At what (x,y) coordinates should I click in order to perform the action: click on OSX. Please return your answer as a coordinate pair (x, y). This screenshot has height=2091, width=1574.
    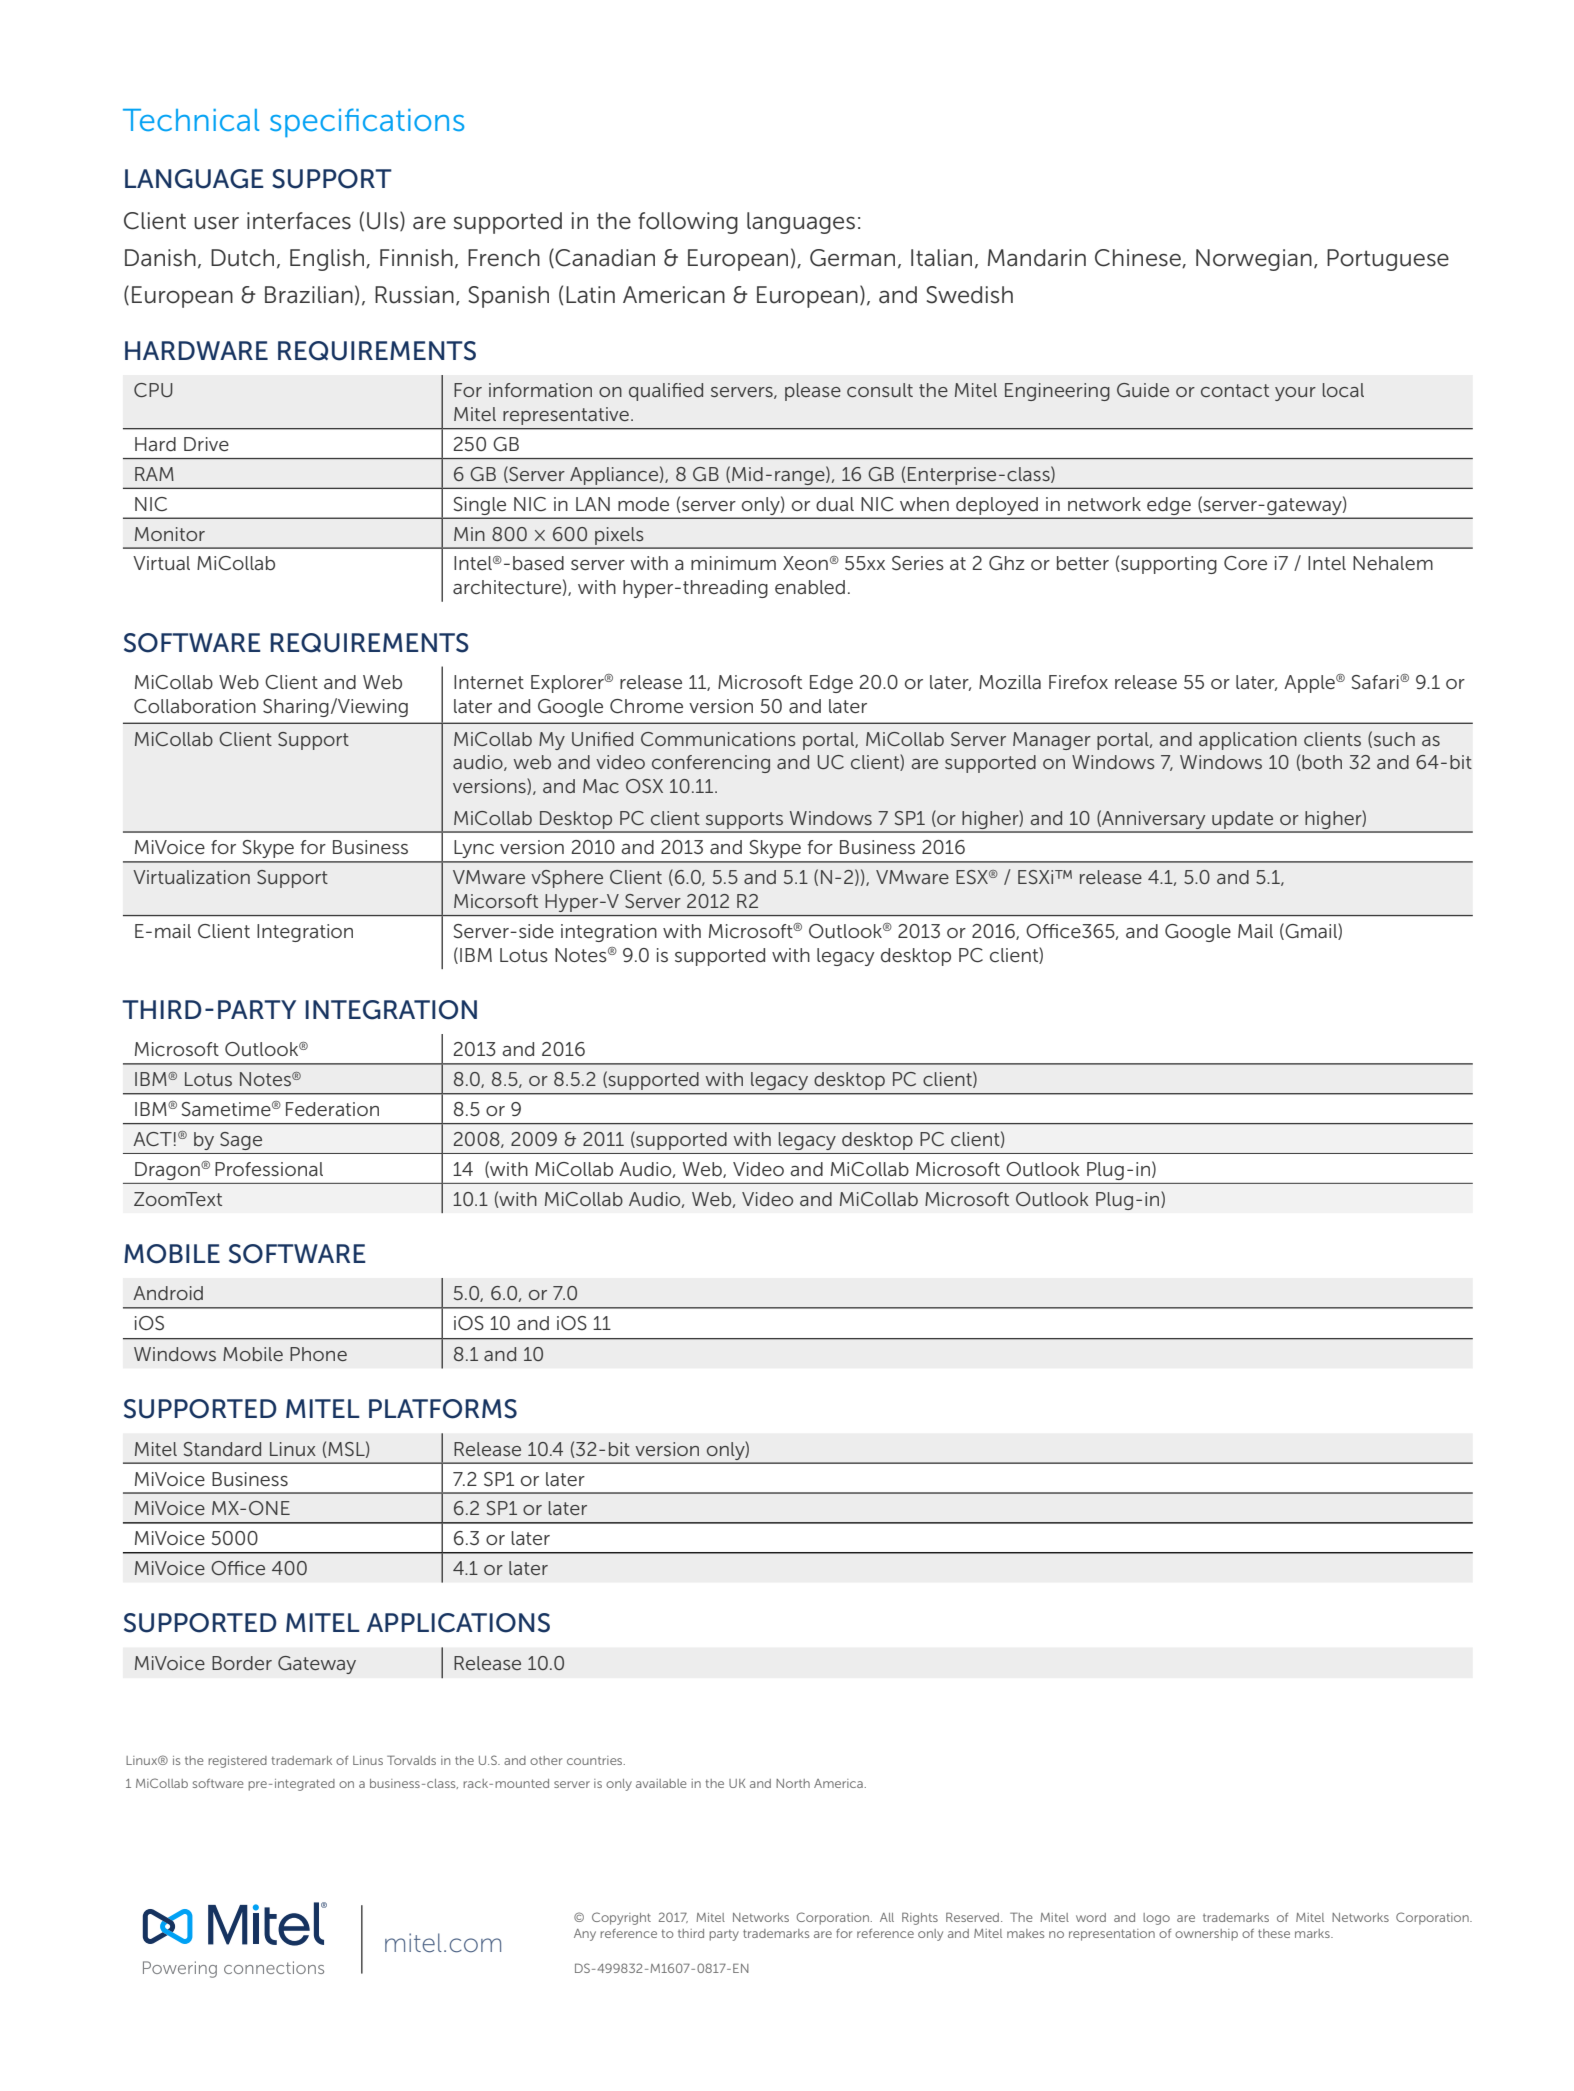
    Looking at the image, I should click on (644, 786).
